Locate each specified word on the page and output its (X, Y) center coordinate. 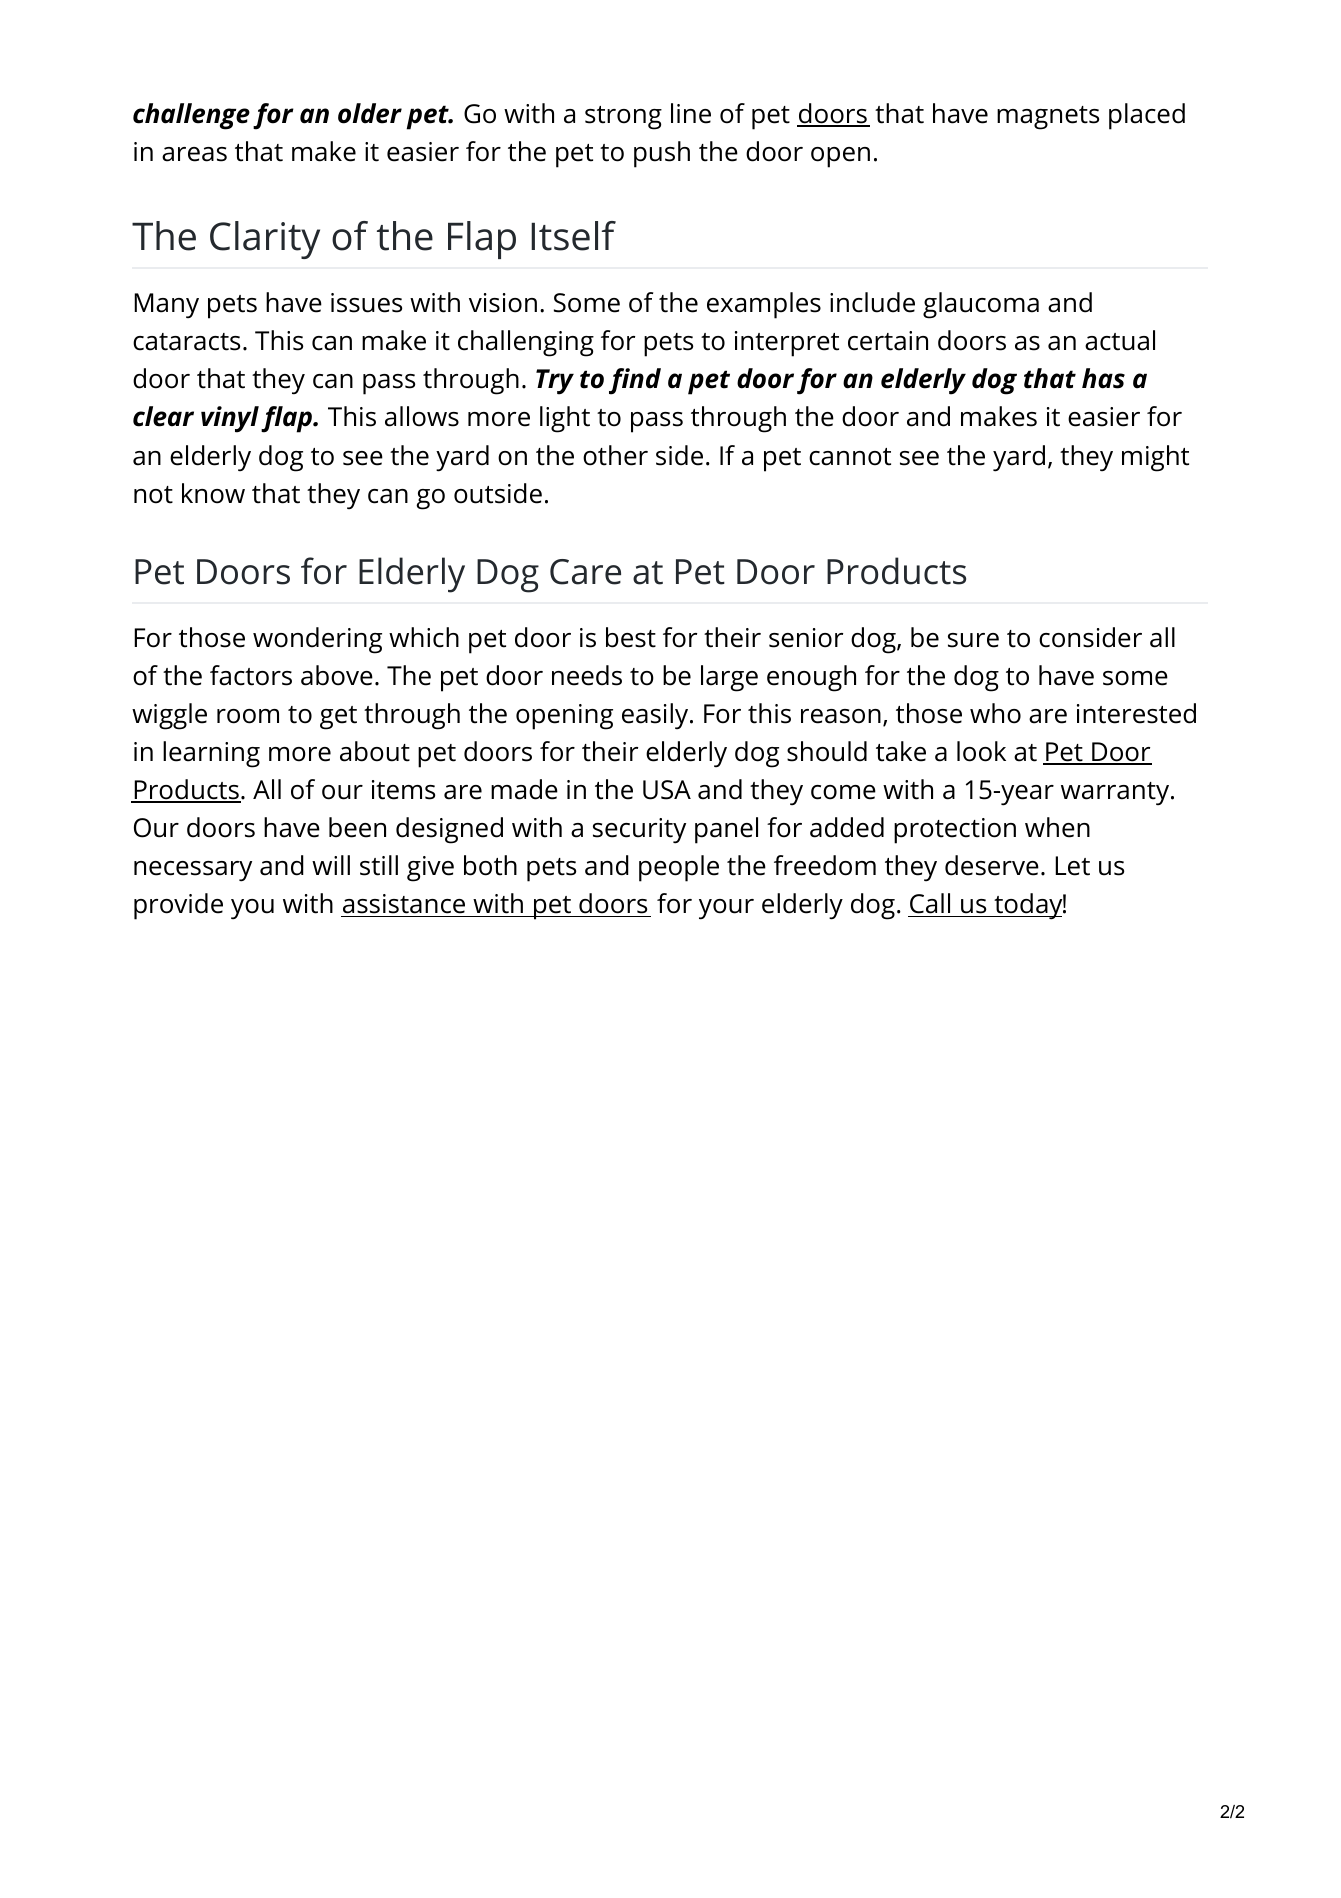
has (1103, 378)
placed (1147, 116)
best (631, 637)
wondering (317, 640)
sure (973, 640)
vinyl (230, 419)
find (635, 381)
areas (194, 154)
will (331, 865)
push (662, 154)
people (679, 868)
